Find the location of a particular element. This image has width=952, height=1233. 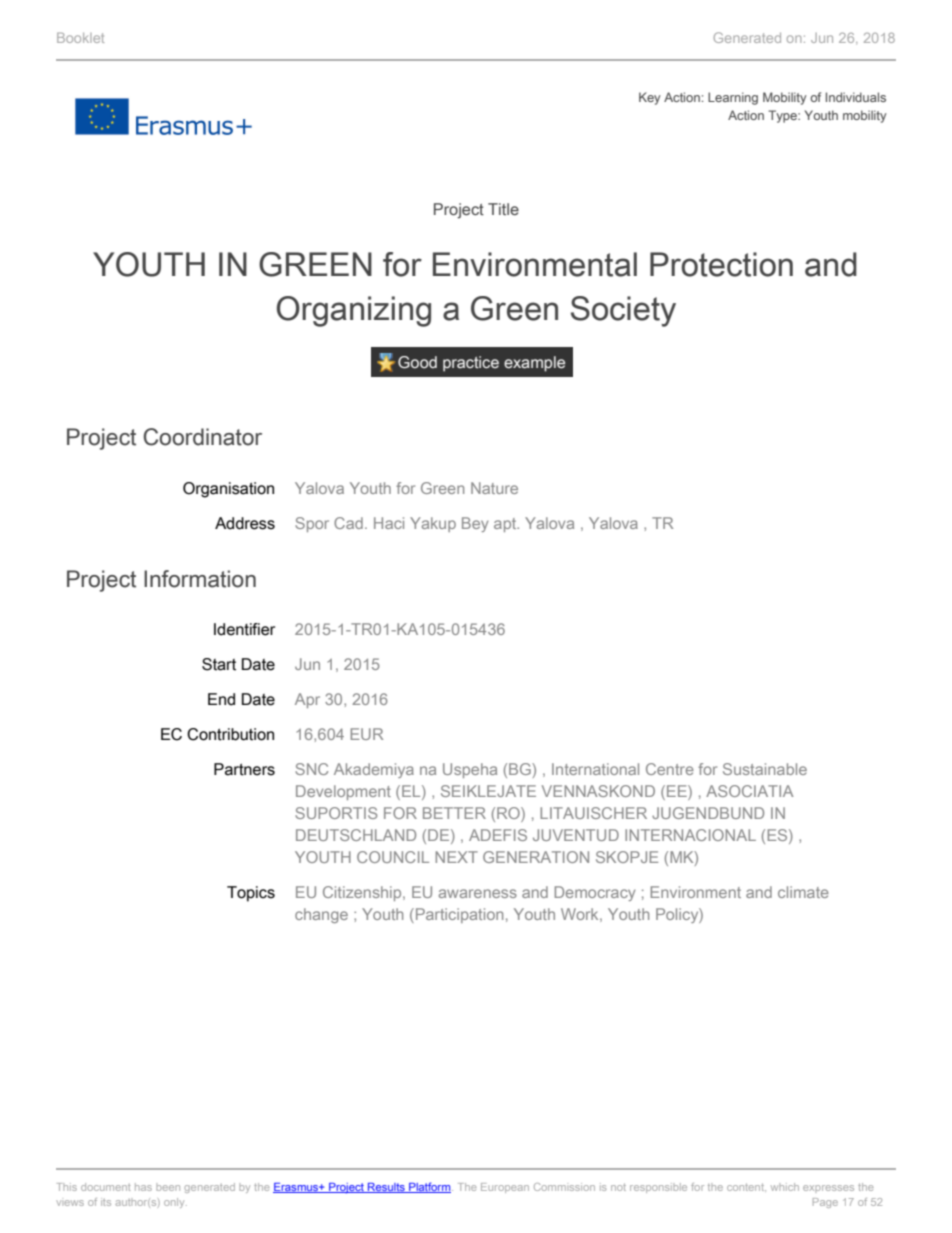

European is located at coordinates (505, 1188).
